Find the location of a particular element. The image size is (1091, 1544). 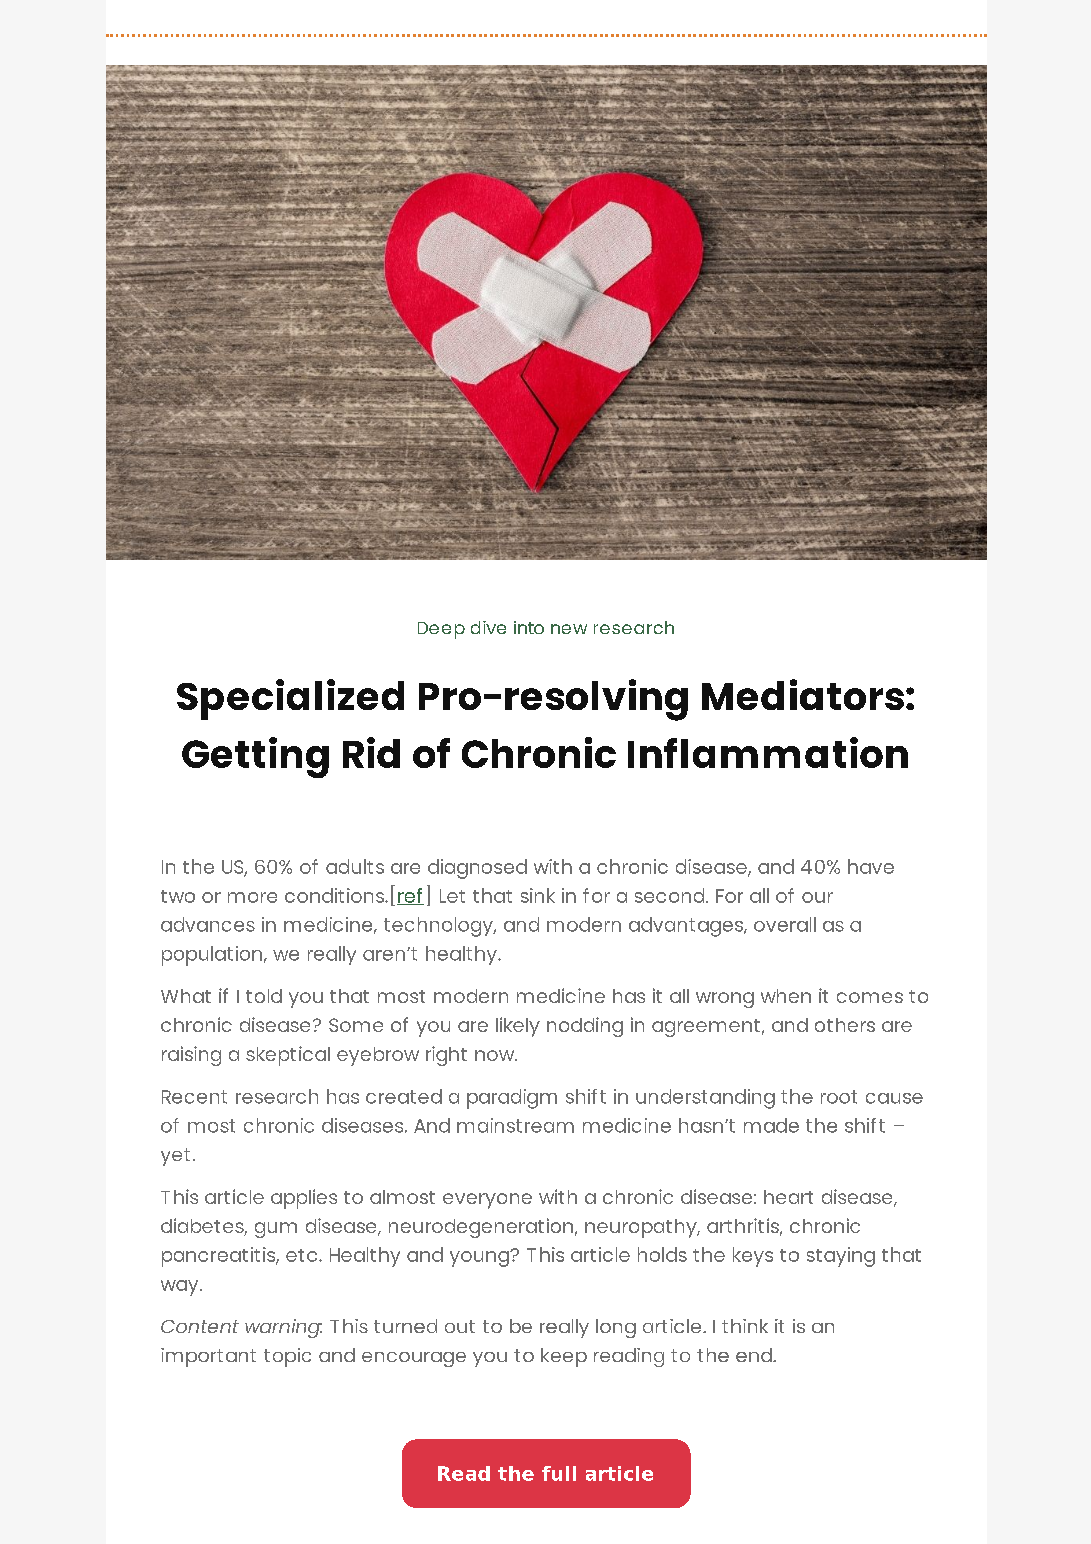

full is located at coordinates (559, 1473).
